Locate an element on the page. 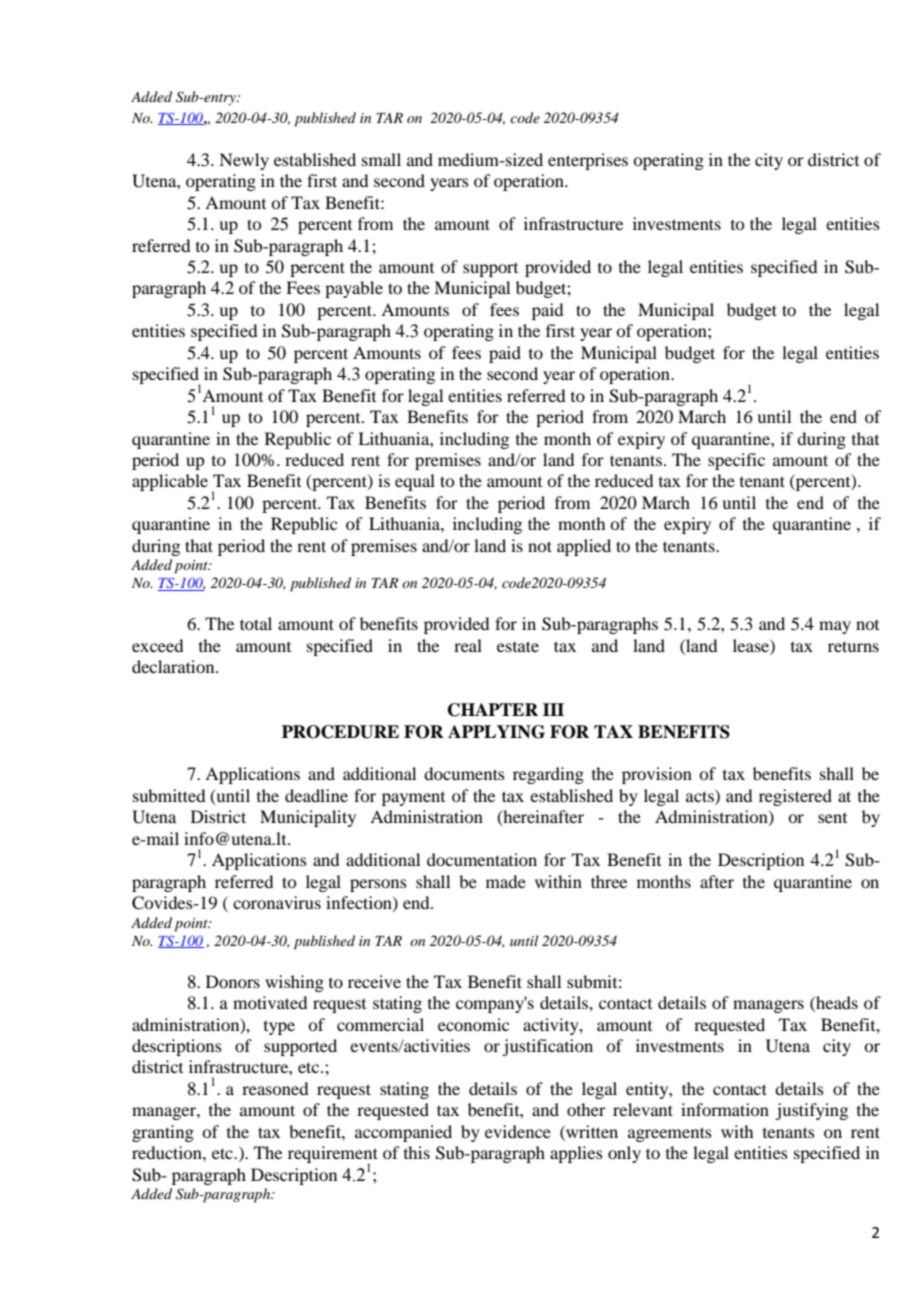 This image has width=924, height=1308. equal is located at coordinates (415, 482).
